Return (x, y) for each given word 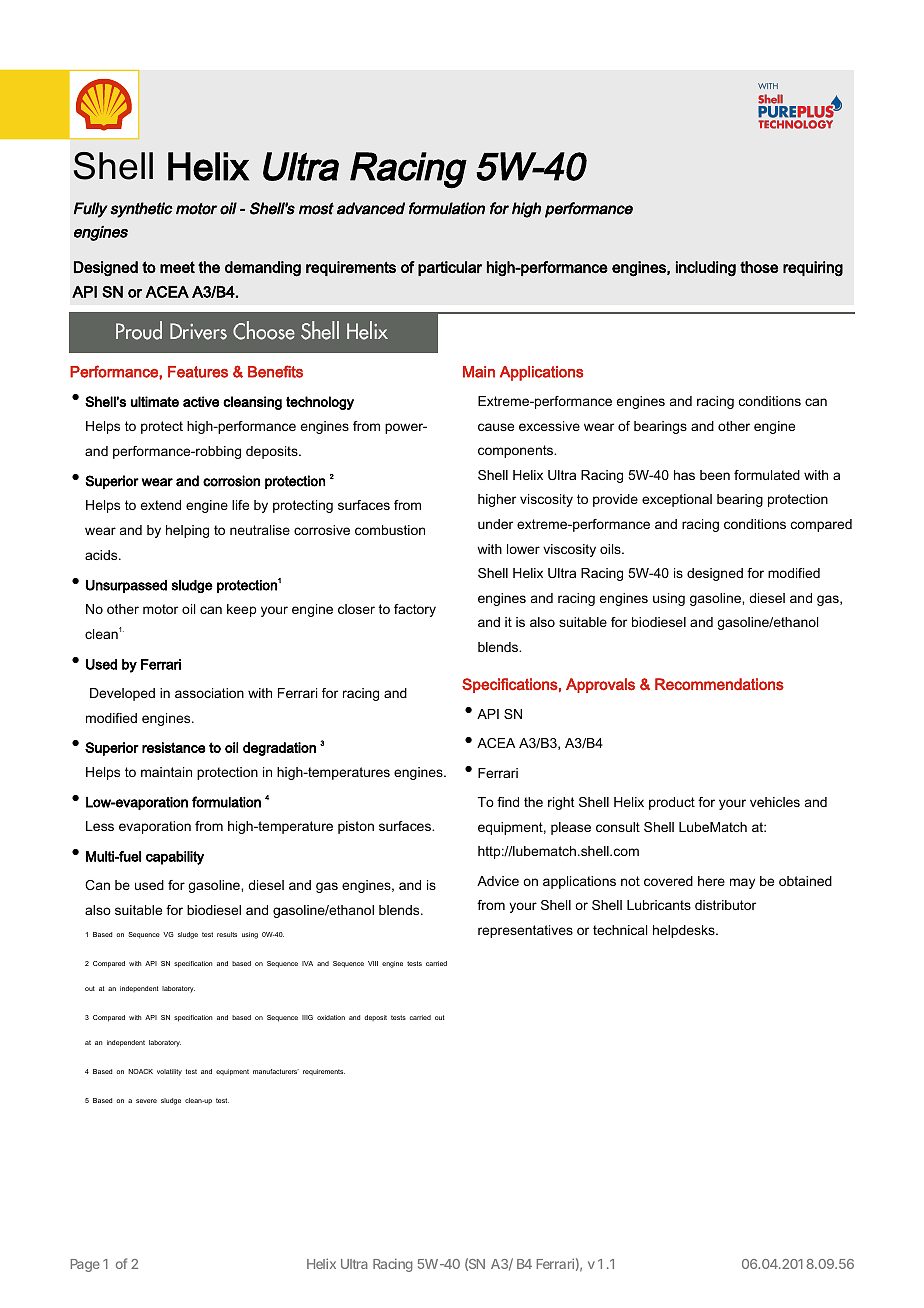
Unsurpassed (126, 586)
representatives (525, 931)
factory (415, 610)
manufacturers (276, 1071)
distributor (725, 905)
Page (85, 1265)
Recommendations (719, 684)
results (227, 934)
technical (620, 930)
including (706, 269)
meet (177, 267)
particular (450, 268)
